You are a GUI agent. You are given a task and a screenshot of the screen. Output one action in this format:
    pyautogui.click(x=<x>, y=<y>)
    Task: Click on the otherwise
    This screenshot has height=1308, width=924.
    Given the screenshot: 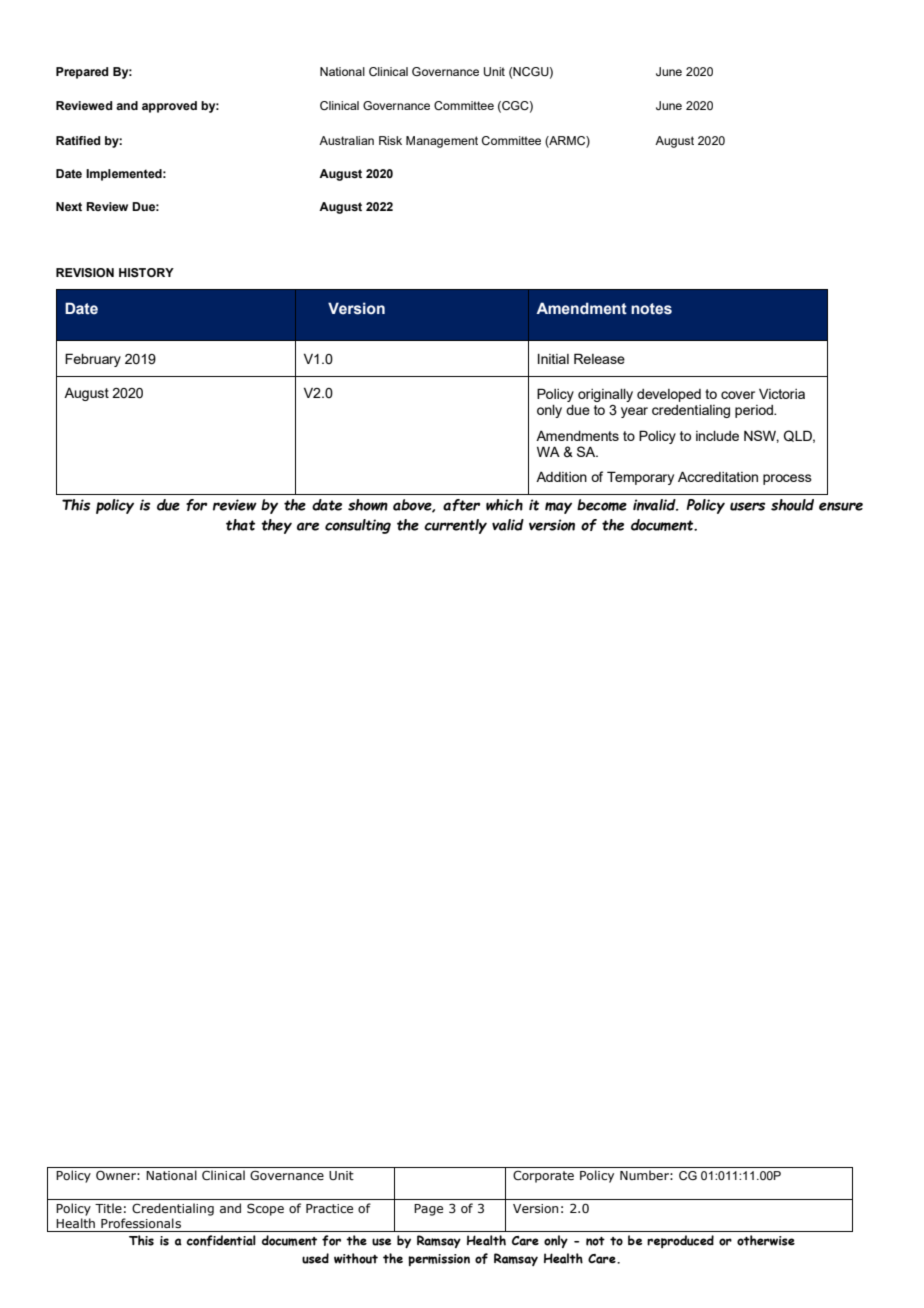 What is the action you would take?
    pyautogui.click(x=766, y=1240)
